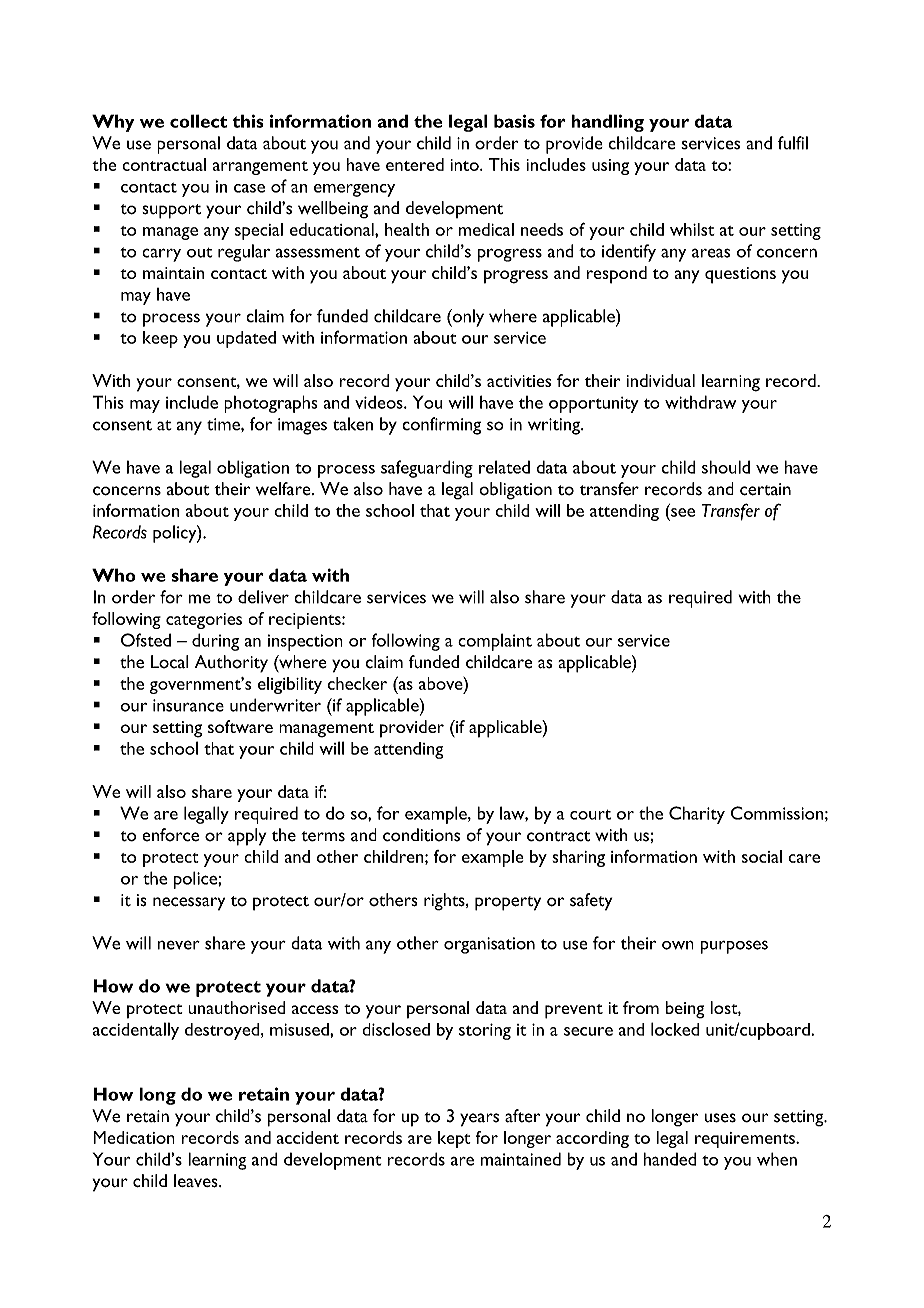 Image resolution: width=924 pixels, height=1308 pixels. Describe the element at coordinates (465, 165) in the screenshot. I see `into` at that location.
